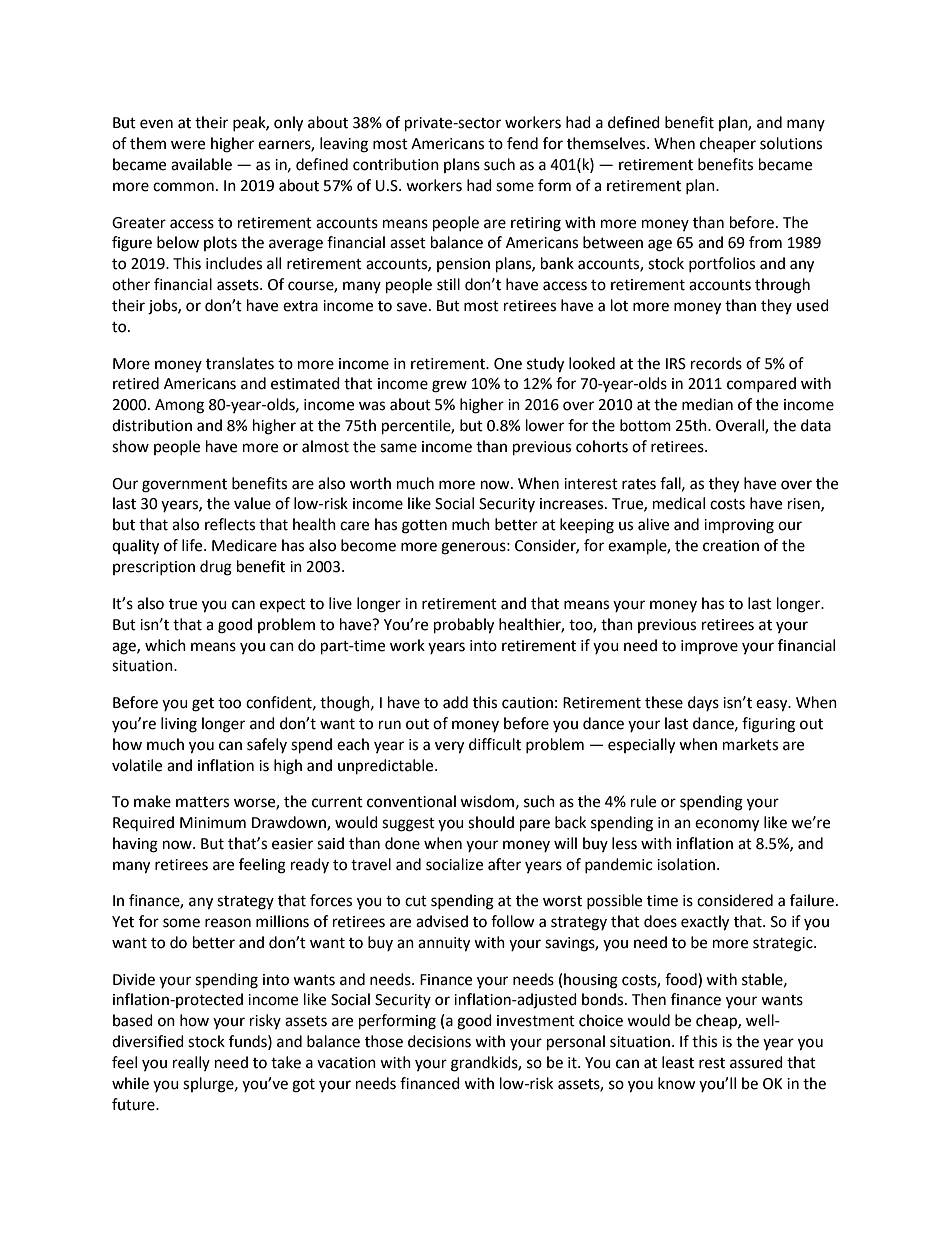 This screenshot has height=1233, width=952. What do you see at coordinates (201, 164) in the screenshot?
I see `available` at bounding box center [201, 164].
